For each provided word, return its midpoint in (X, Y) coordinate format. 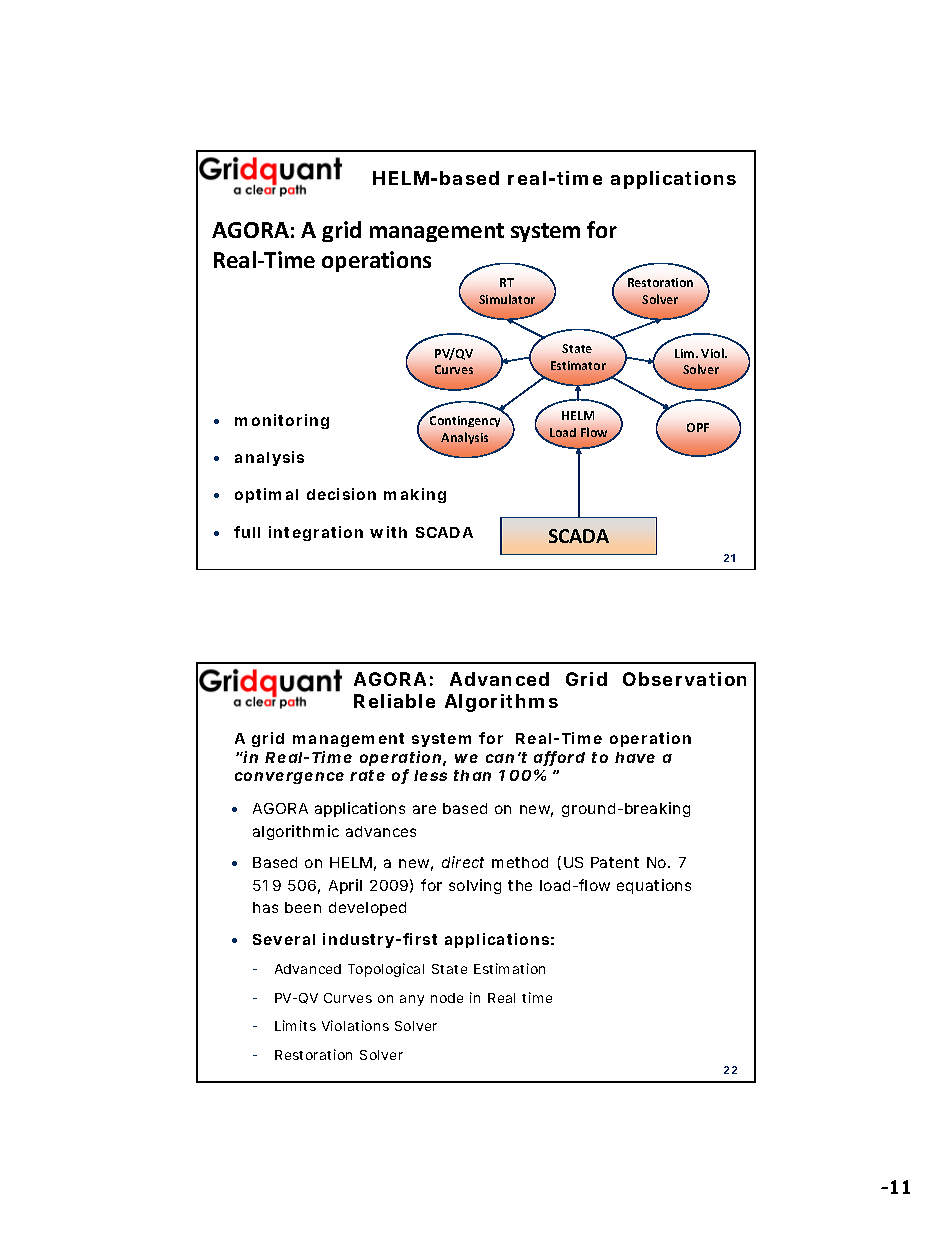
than (472, 775)
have (635, 757)
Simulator (507, 299)
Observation (684, 679)
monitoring (282, 421)
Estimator (578, 365)
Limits (295, 1025)
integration (316, 533)
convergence (289, 778)
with (388, 532)
